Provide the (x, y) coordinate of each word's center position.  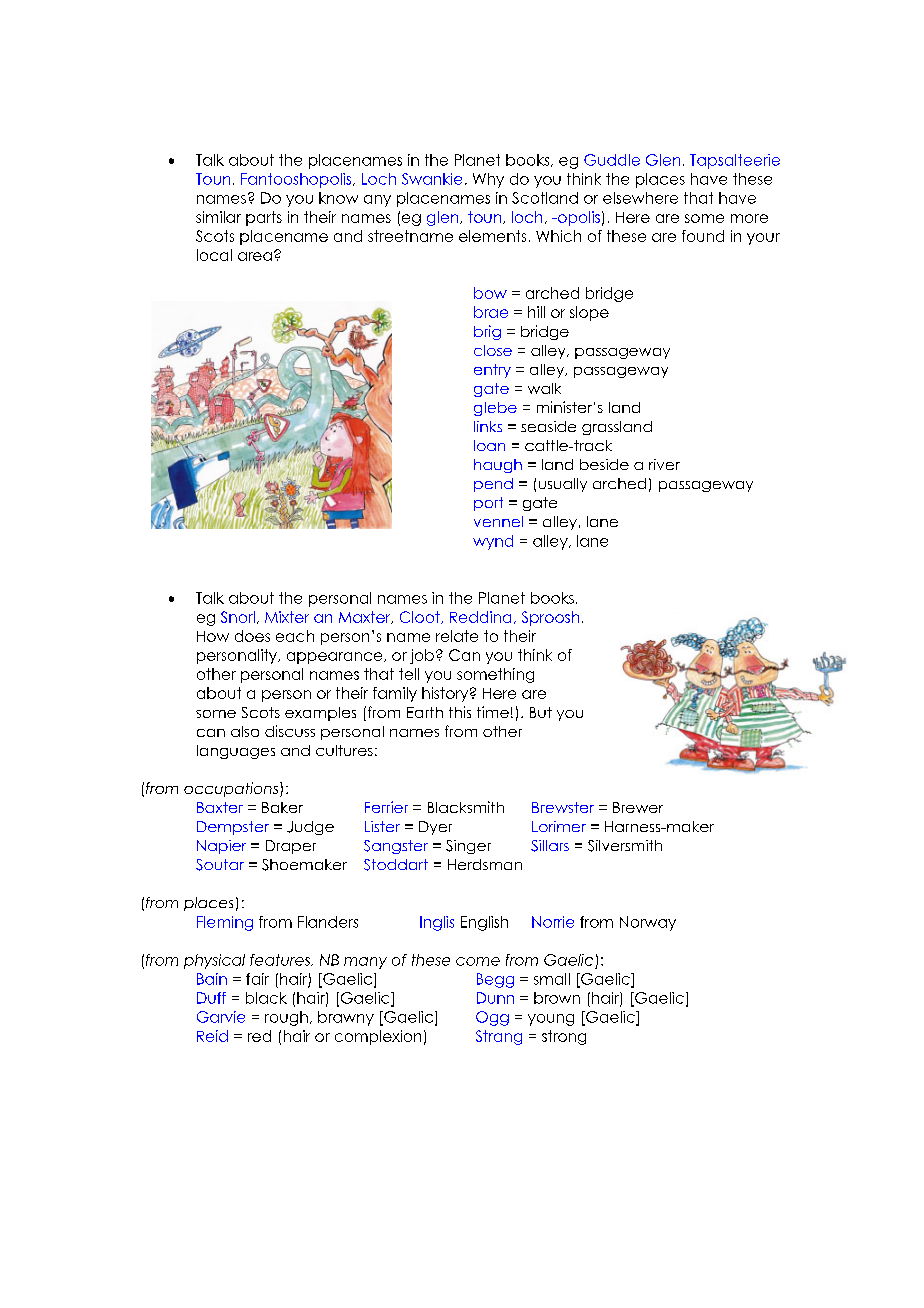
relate (457, 636)
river (664, 464)
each (295, 636)
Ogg (492, 1018)
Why (488, 180)
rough (286, 1018)
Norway (648, 923)
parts (264, 218)
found (703, 236)
